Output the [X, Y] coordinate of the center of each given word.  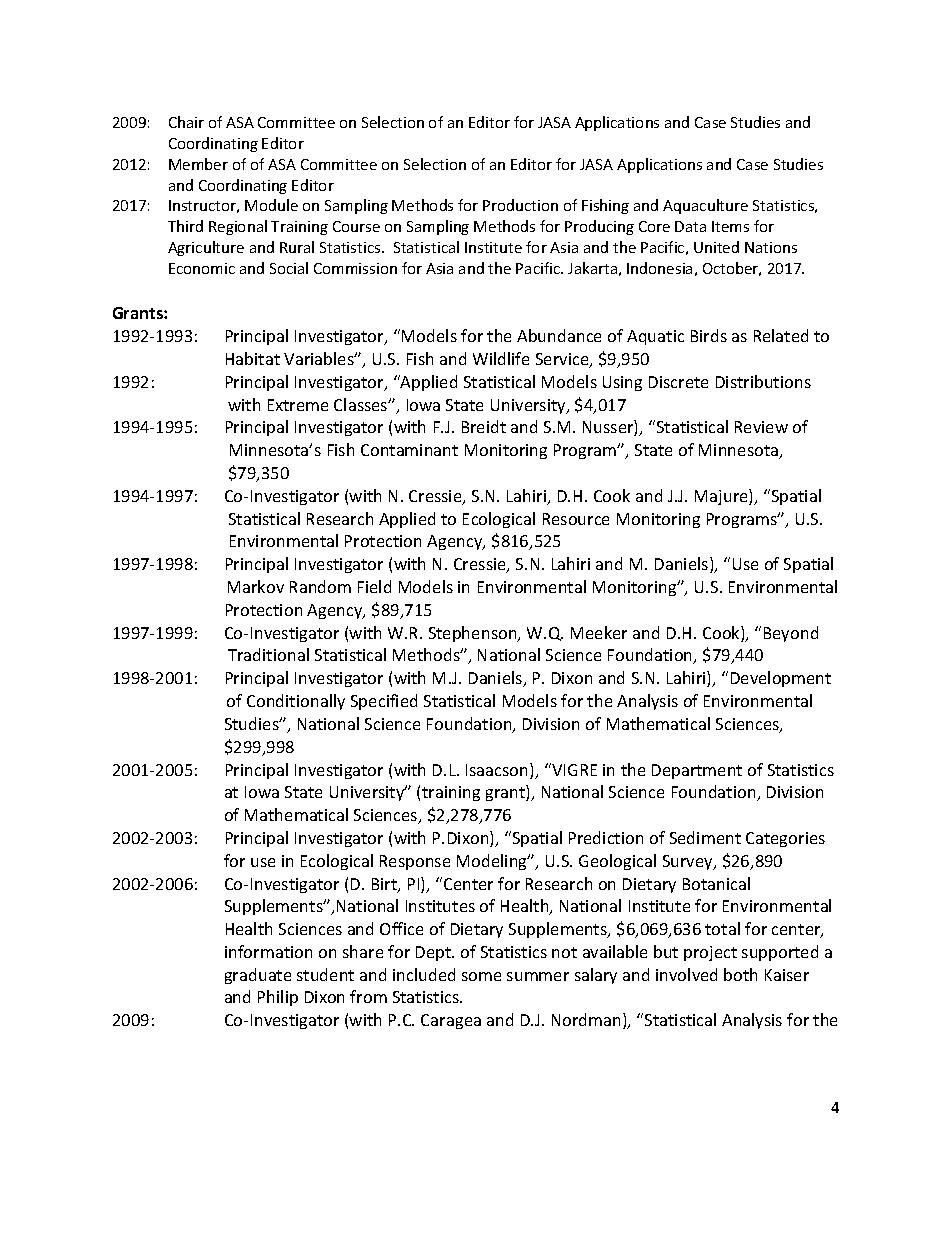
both [740, 974]
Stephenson [474, 634]
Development [781, 679]
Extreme [298, 405]
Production [520, 205]
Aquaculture [705, 206]
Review [761, 427]
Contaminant [409, 450]
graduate [258, 976]
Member [198, 164]
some [481, 976]
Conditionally [296, 702]
